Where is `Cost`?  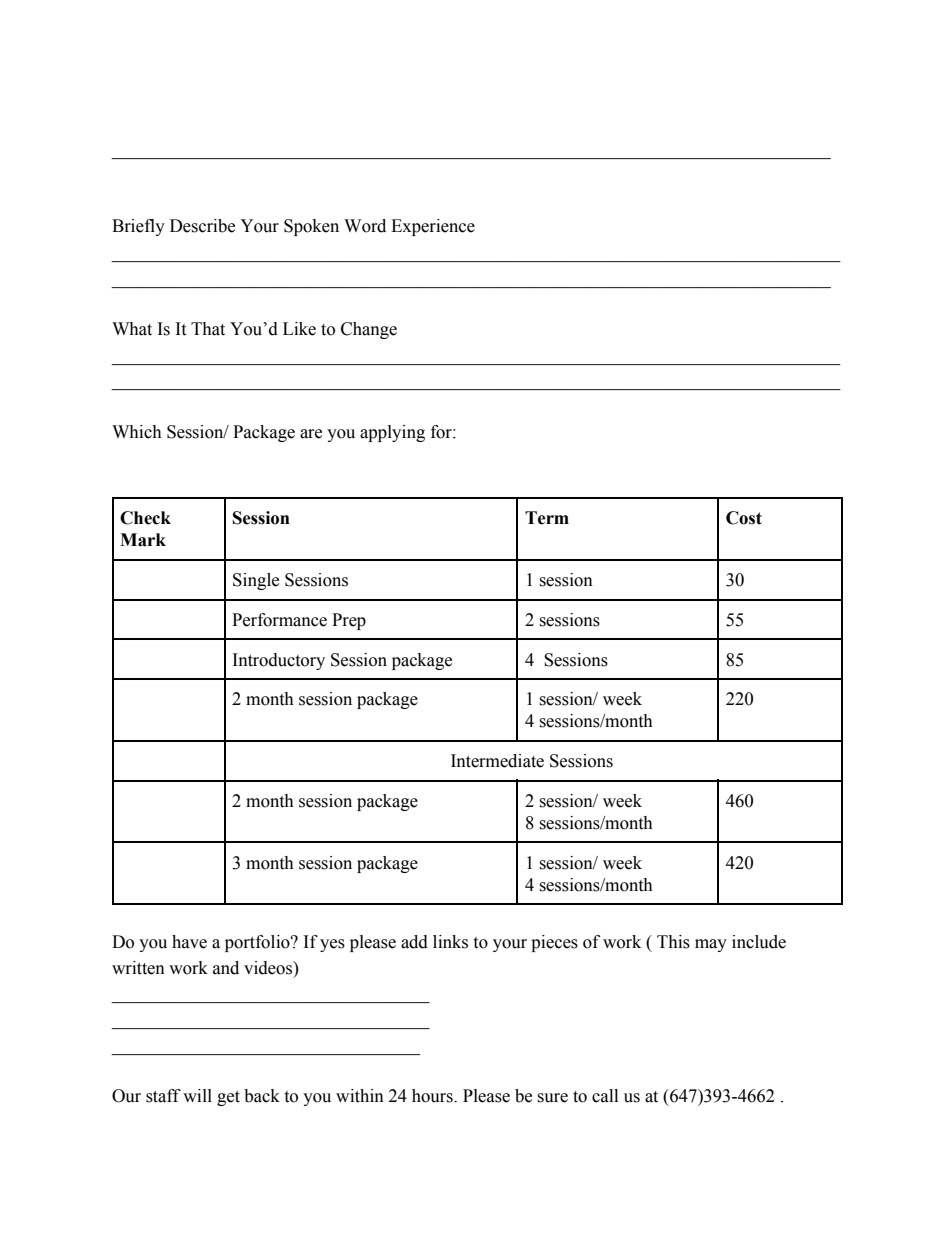
Cost is located at coordinates (744, 518).
